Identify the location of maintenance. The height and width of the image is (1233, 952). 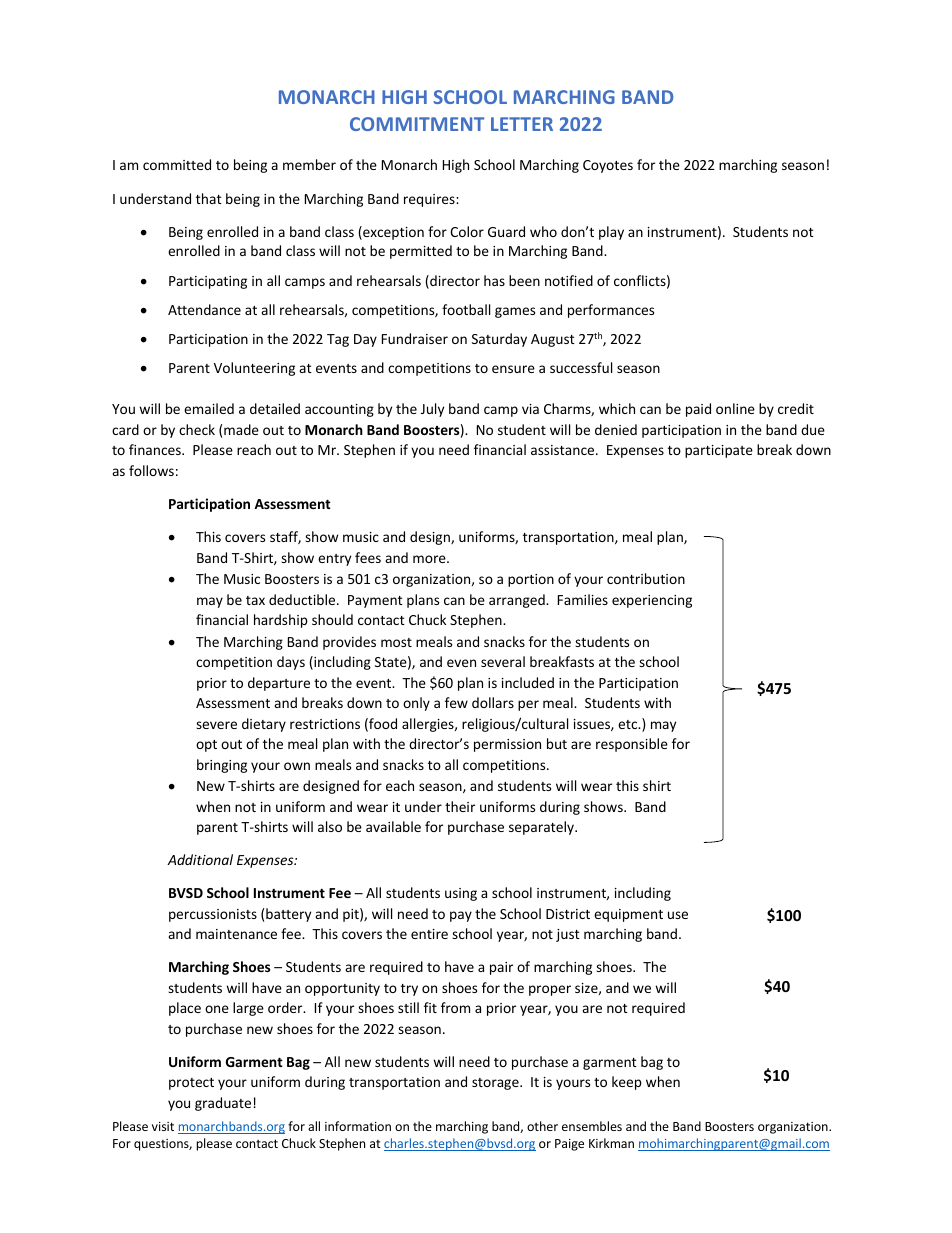
(236, 934).
